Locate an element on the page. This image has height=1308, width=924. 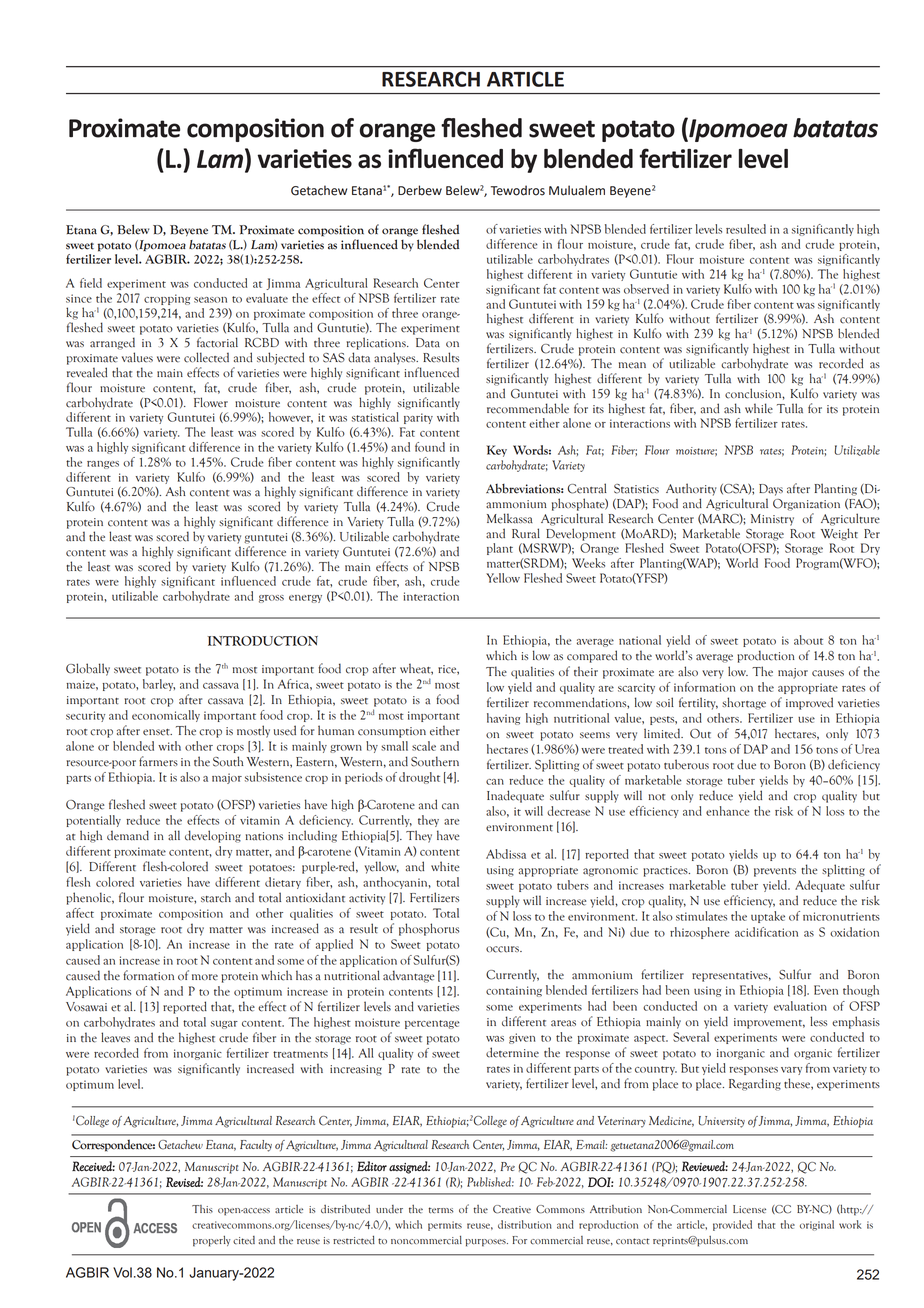
observed is located at coordinates (646, 289).
